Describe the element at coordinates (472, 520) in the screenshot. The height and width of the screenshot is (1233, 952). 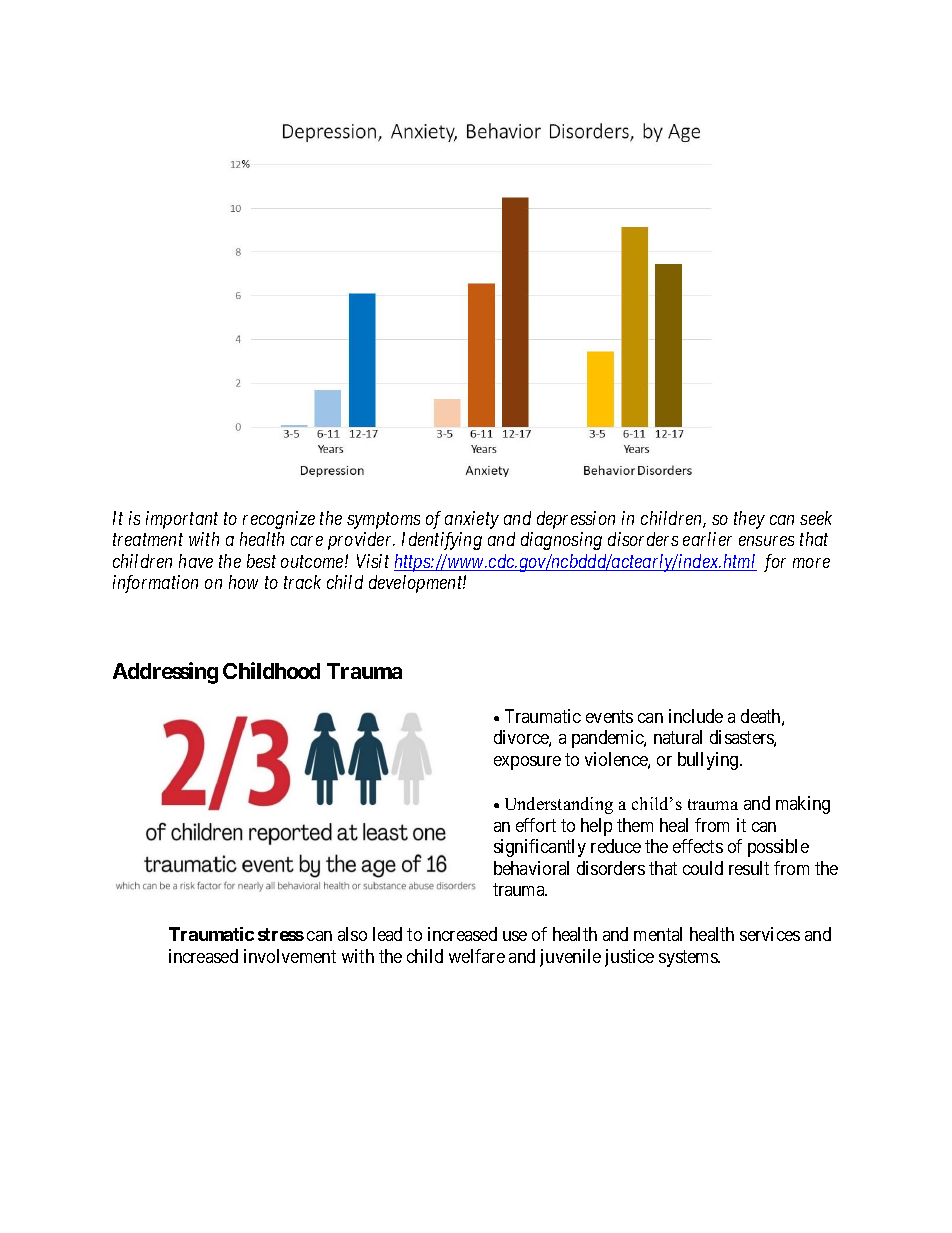
I see `anxiety` at that location.
